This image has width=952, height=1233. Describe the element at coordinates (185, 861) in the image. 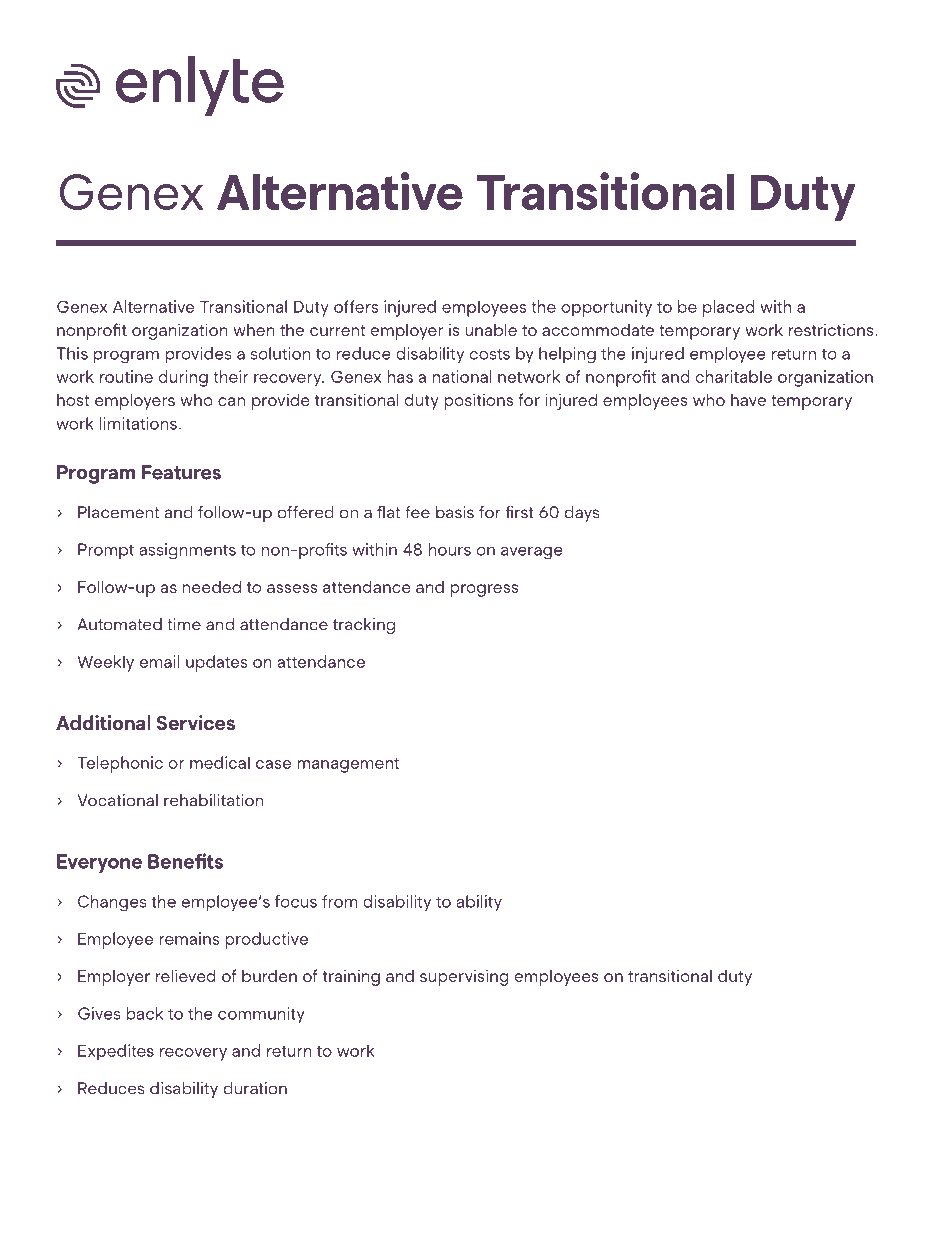

I see `Benefits` at that location.
